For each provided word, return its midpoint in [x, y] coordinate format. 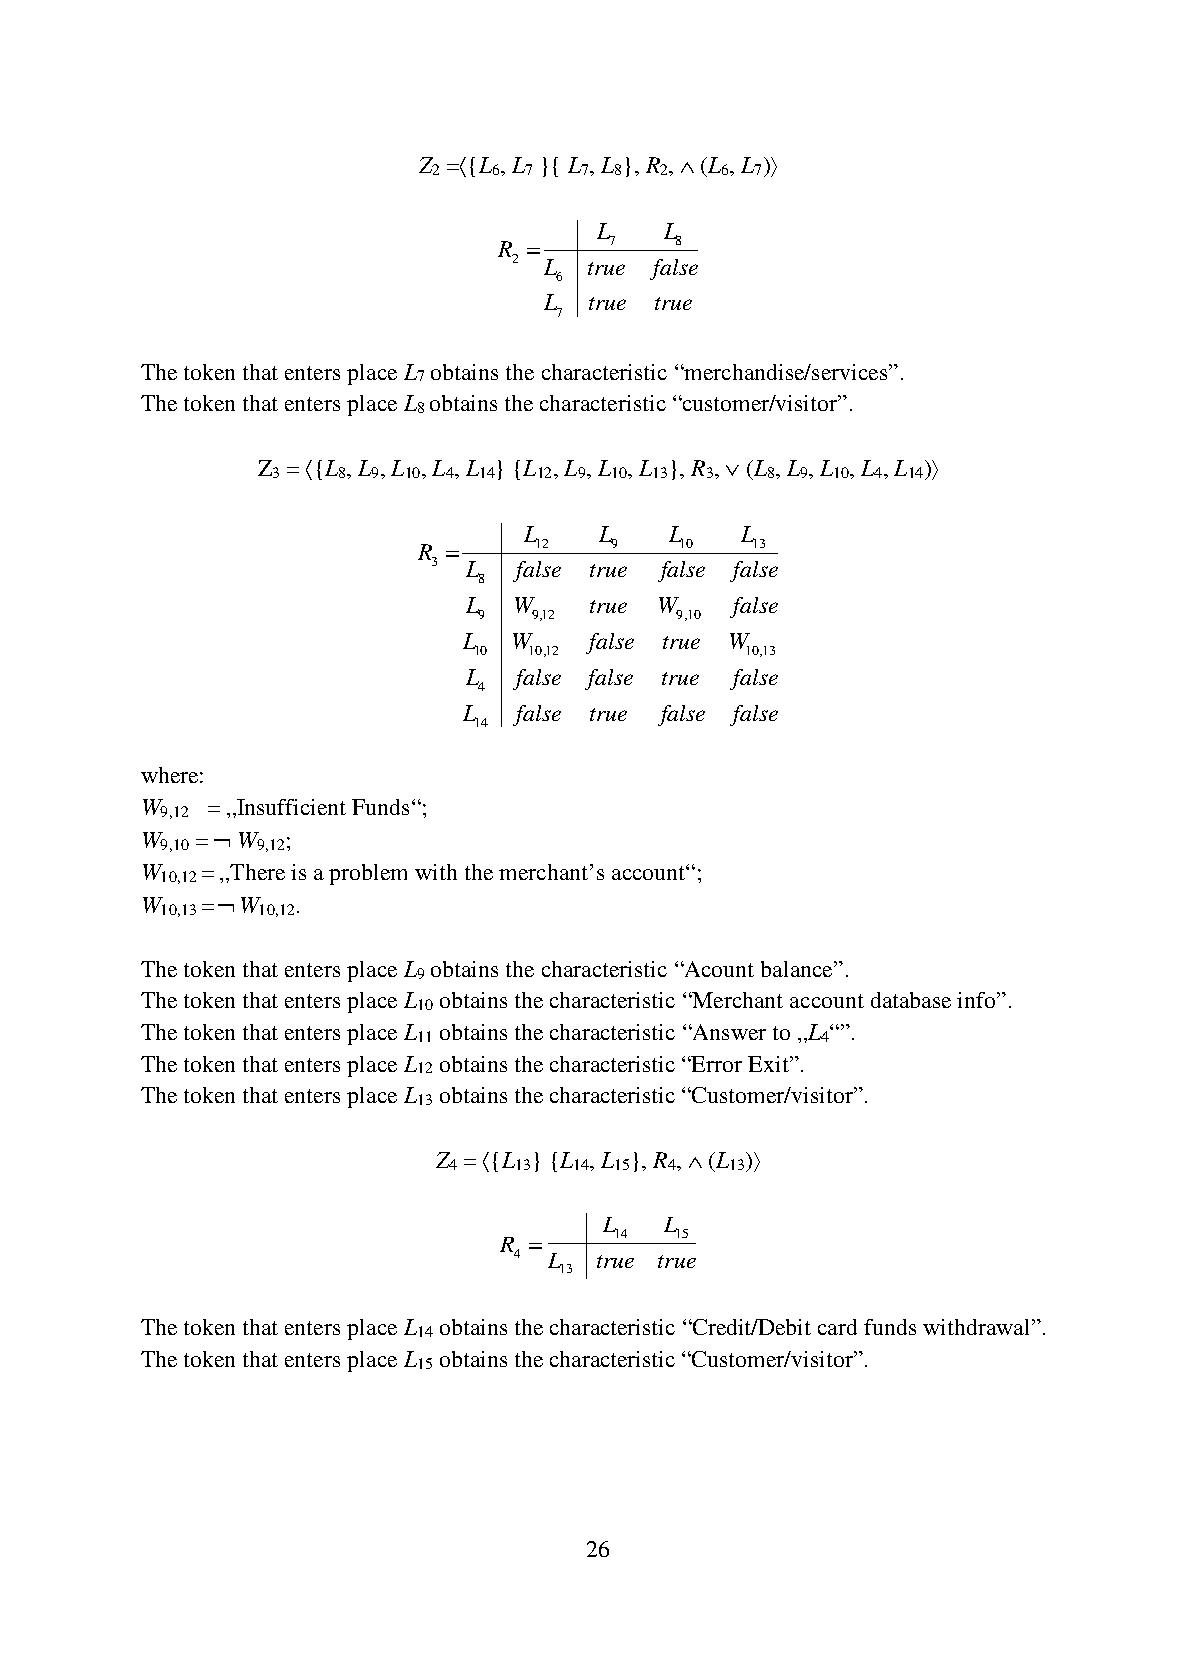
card [837, 1327]
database [911, 1000]
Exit [769, 1064]
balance [798, 969]
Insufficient [290, 807]
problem [368, 874]
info [977, 1000]
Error [716, 1064]
